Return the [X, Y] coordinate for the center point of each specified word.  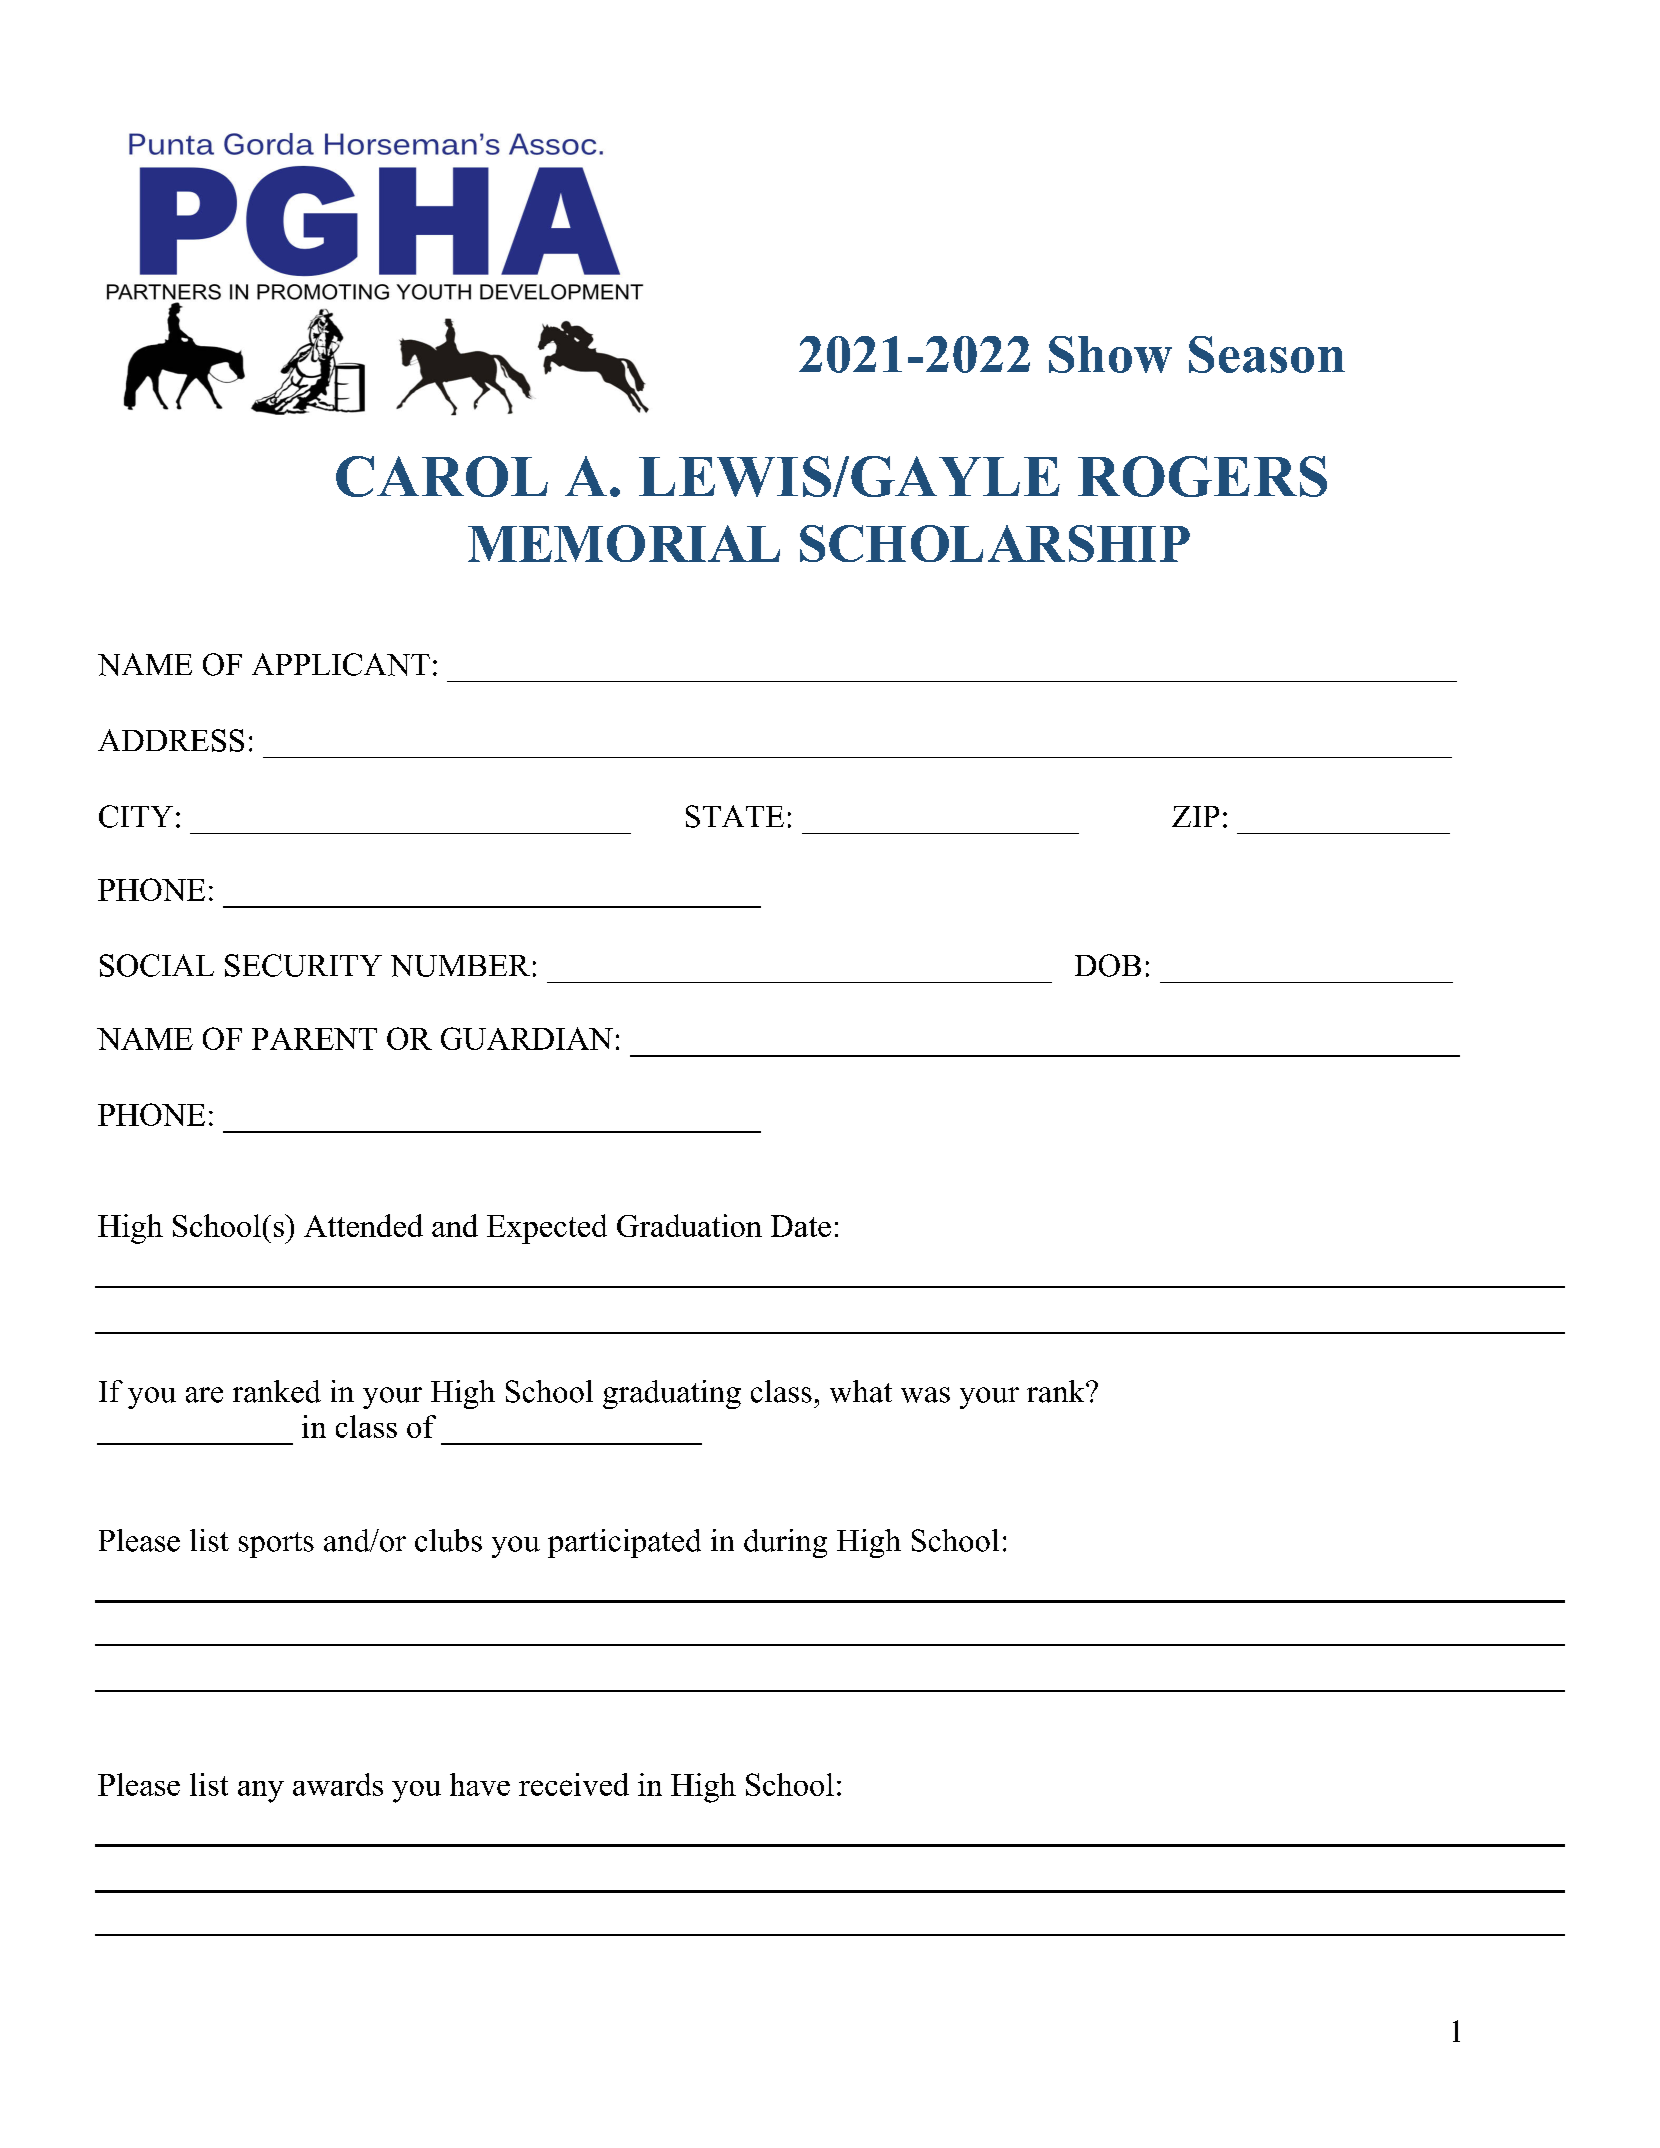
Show [1110, 354]
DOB [1108, 965]
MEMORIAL [624, 543]
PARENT [314, 1039]
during [785, 1543]
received [574, 1784]
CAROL [442, 476]
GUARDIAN [527, 1038]
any [261, 1792]
